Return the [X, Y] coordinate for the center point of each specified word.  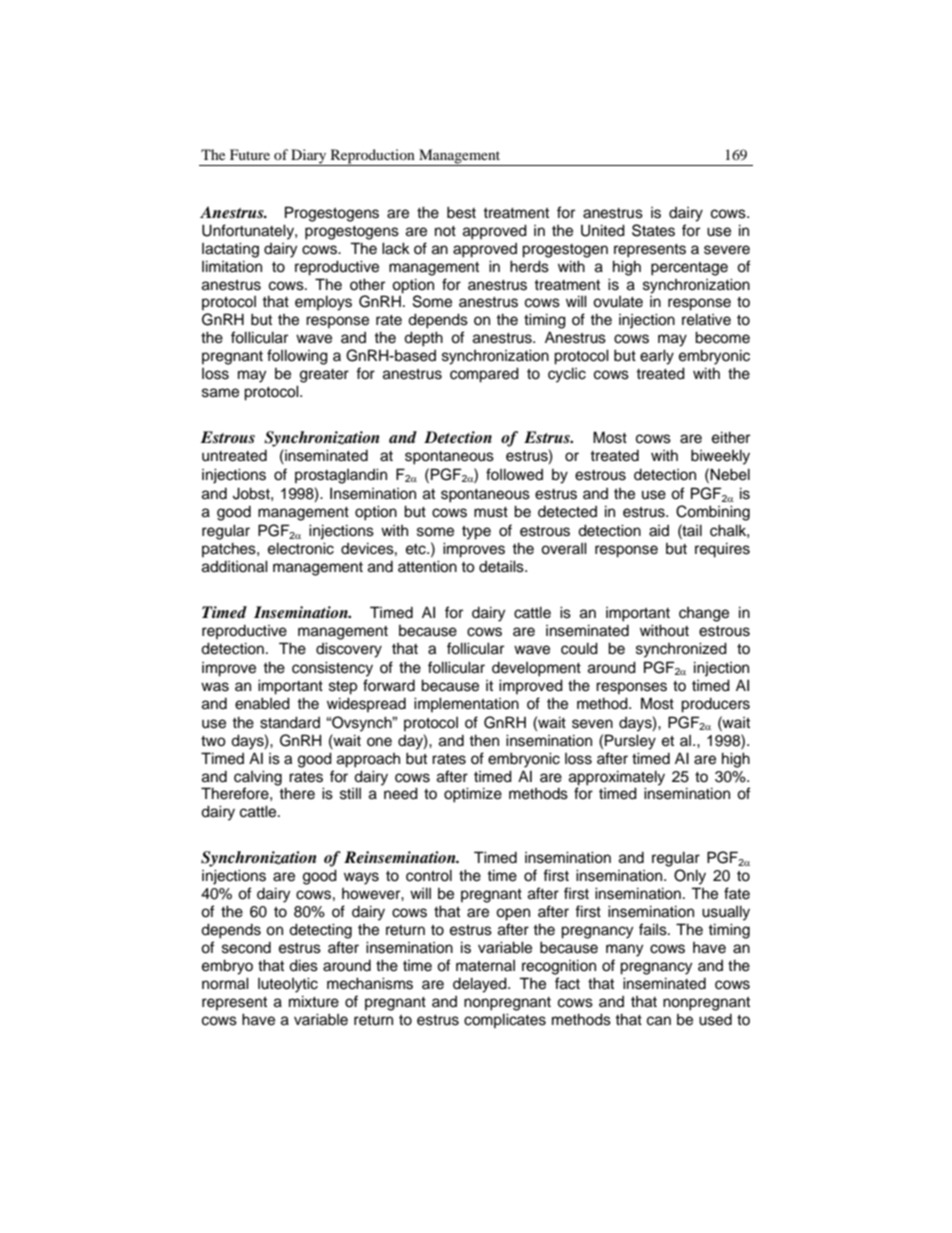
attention [427, 566]
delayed [481, 985]
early [657, 357]
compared [484, 375]
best [461, 212]
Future [250, 154]
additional [235, 566]
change [704, 614]
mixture [314, 1001]
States [653, 230]
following [297, 357]
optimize [473, 795]
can [659, 1021]
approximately [617, 778]
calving [258, 778]
